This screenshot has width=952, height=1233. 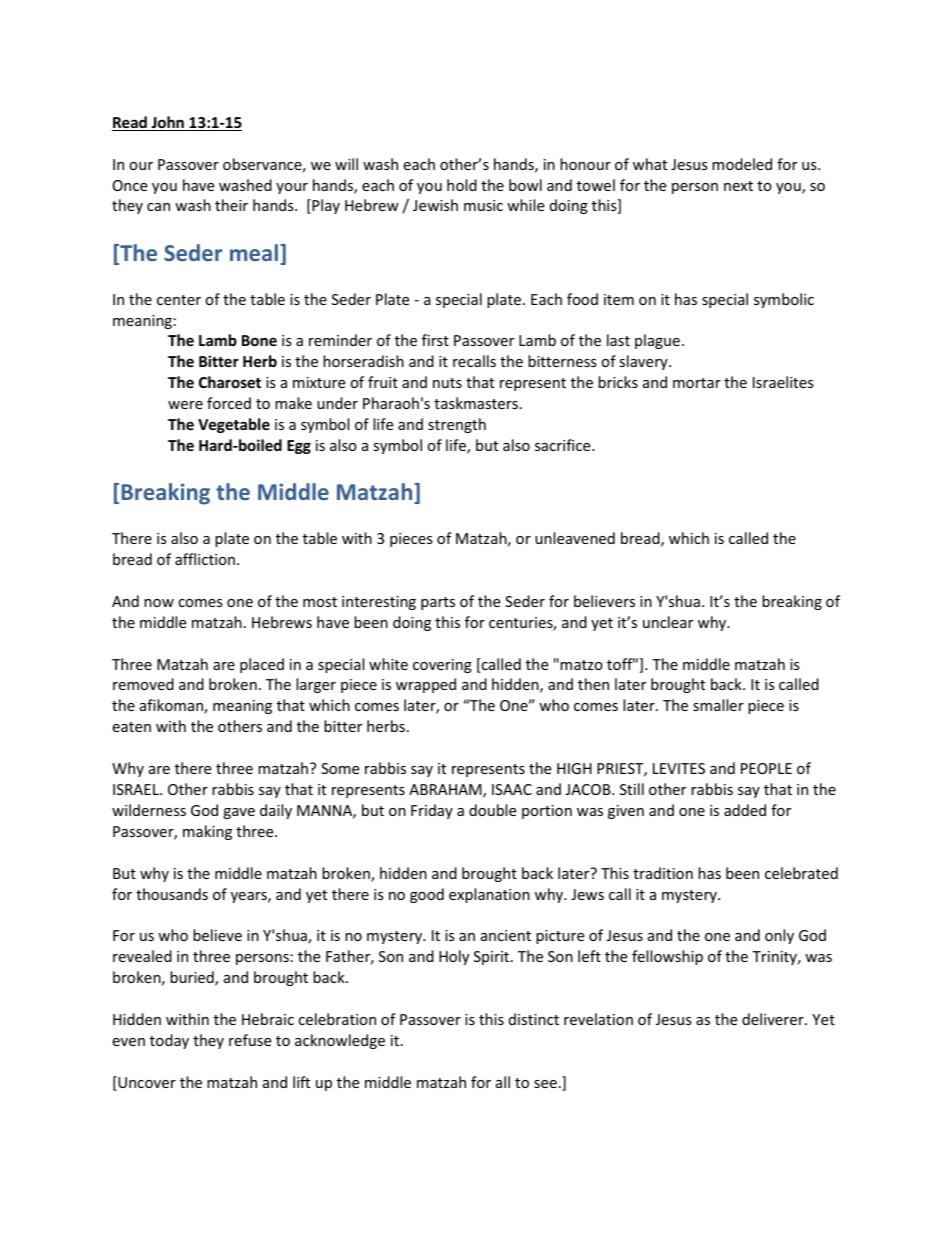 I want to click on parts, so click(x=438, y=603).
